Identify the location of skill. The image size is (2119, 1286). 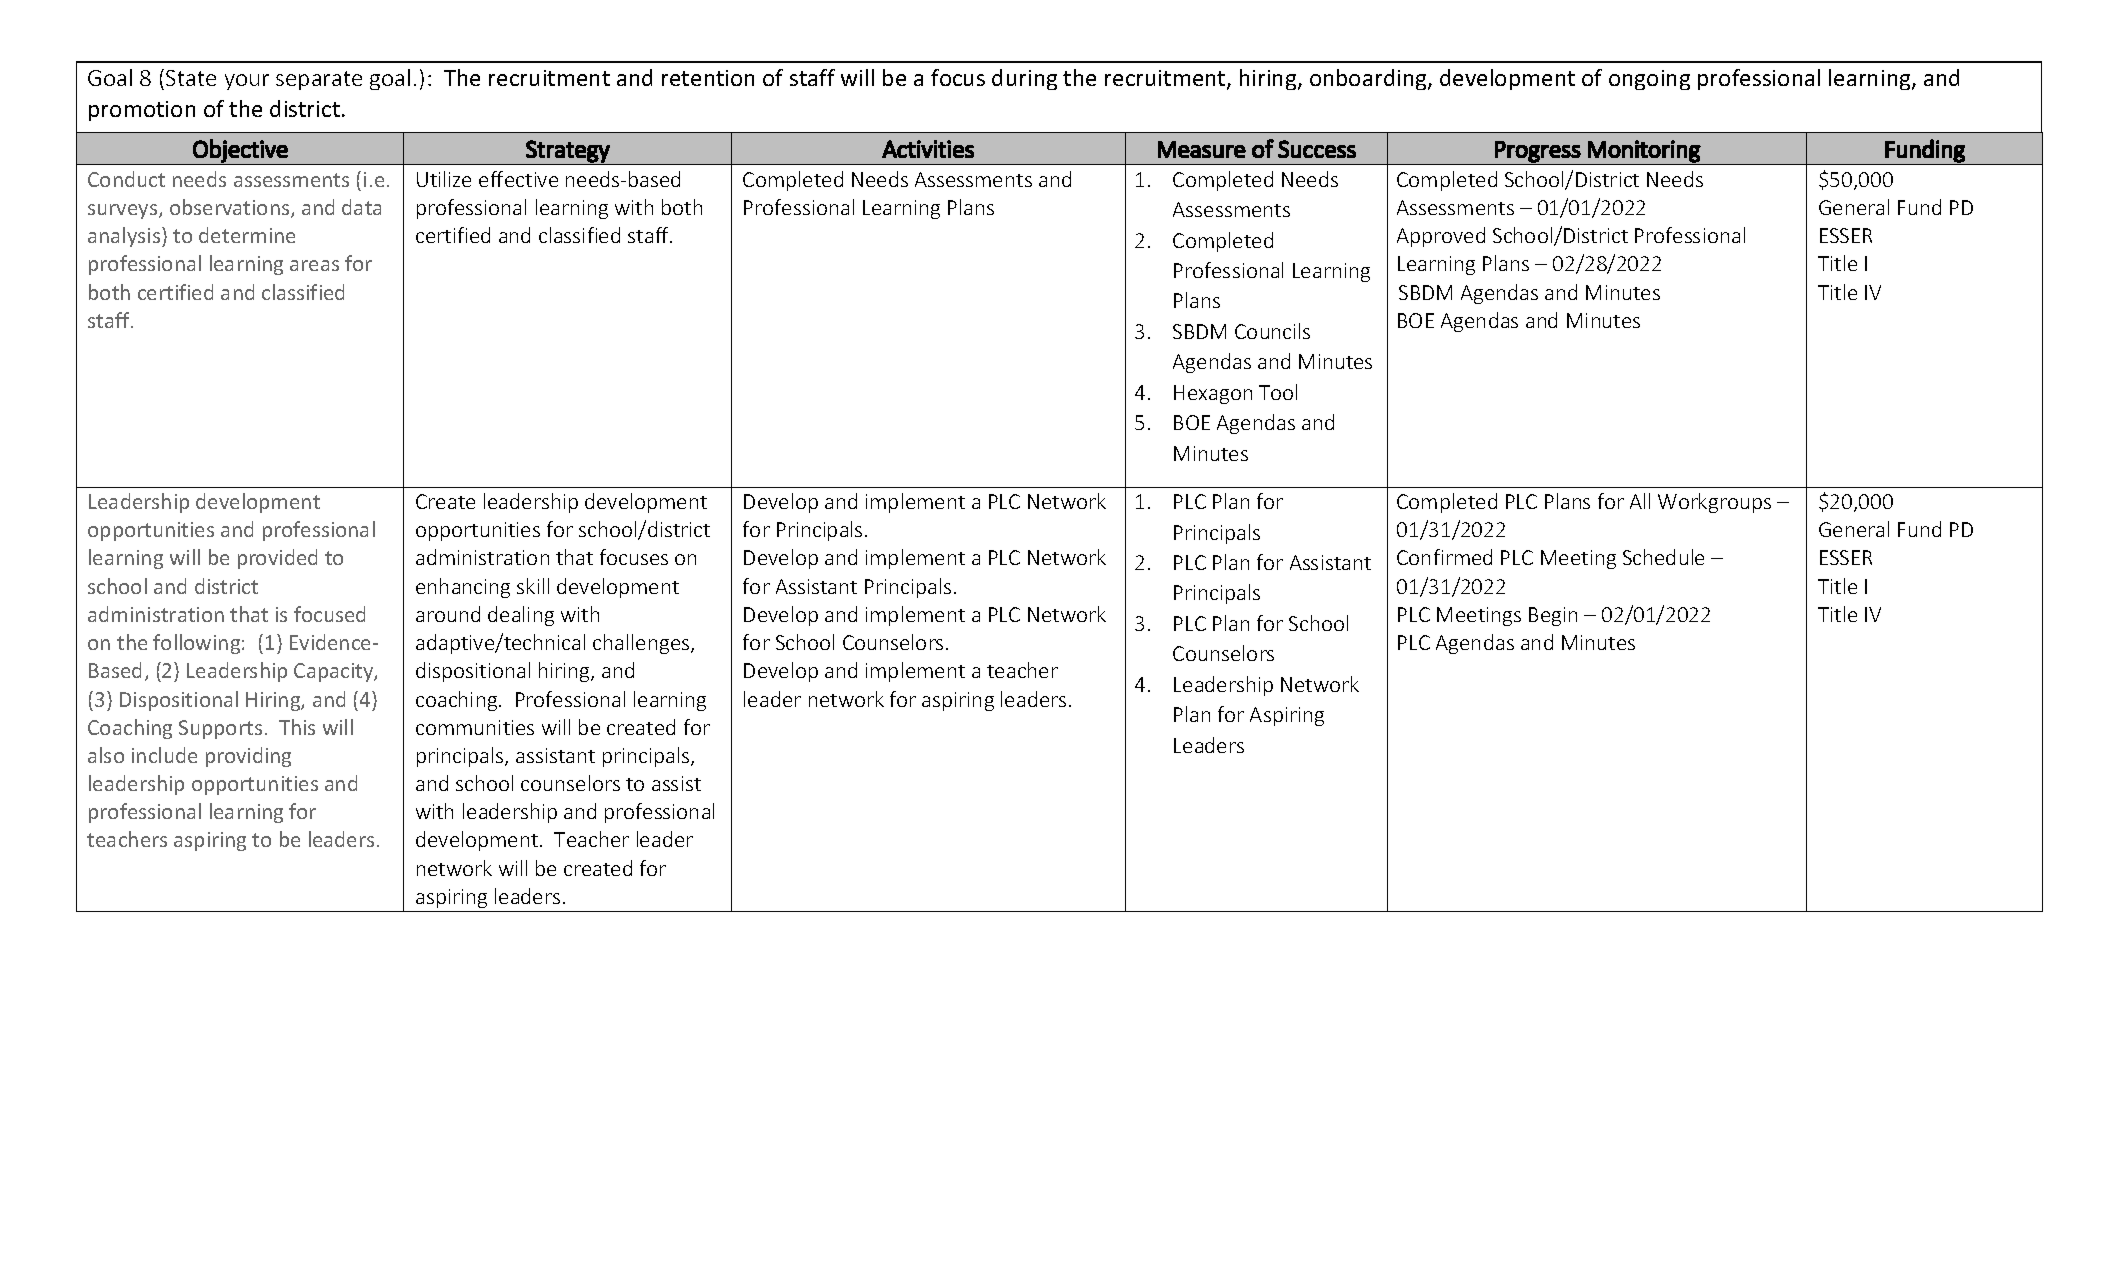
(533, 586).
